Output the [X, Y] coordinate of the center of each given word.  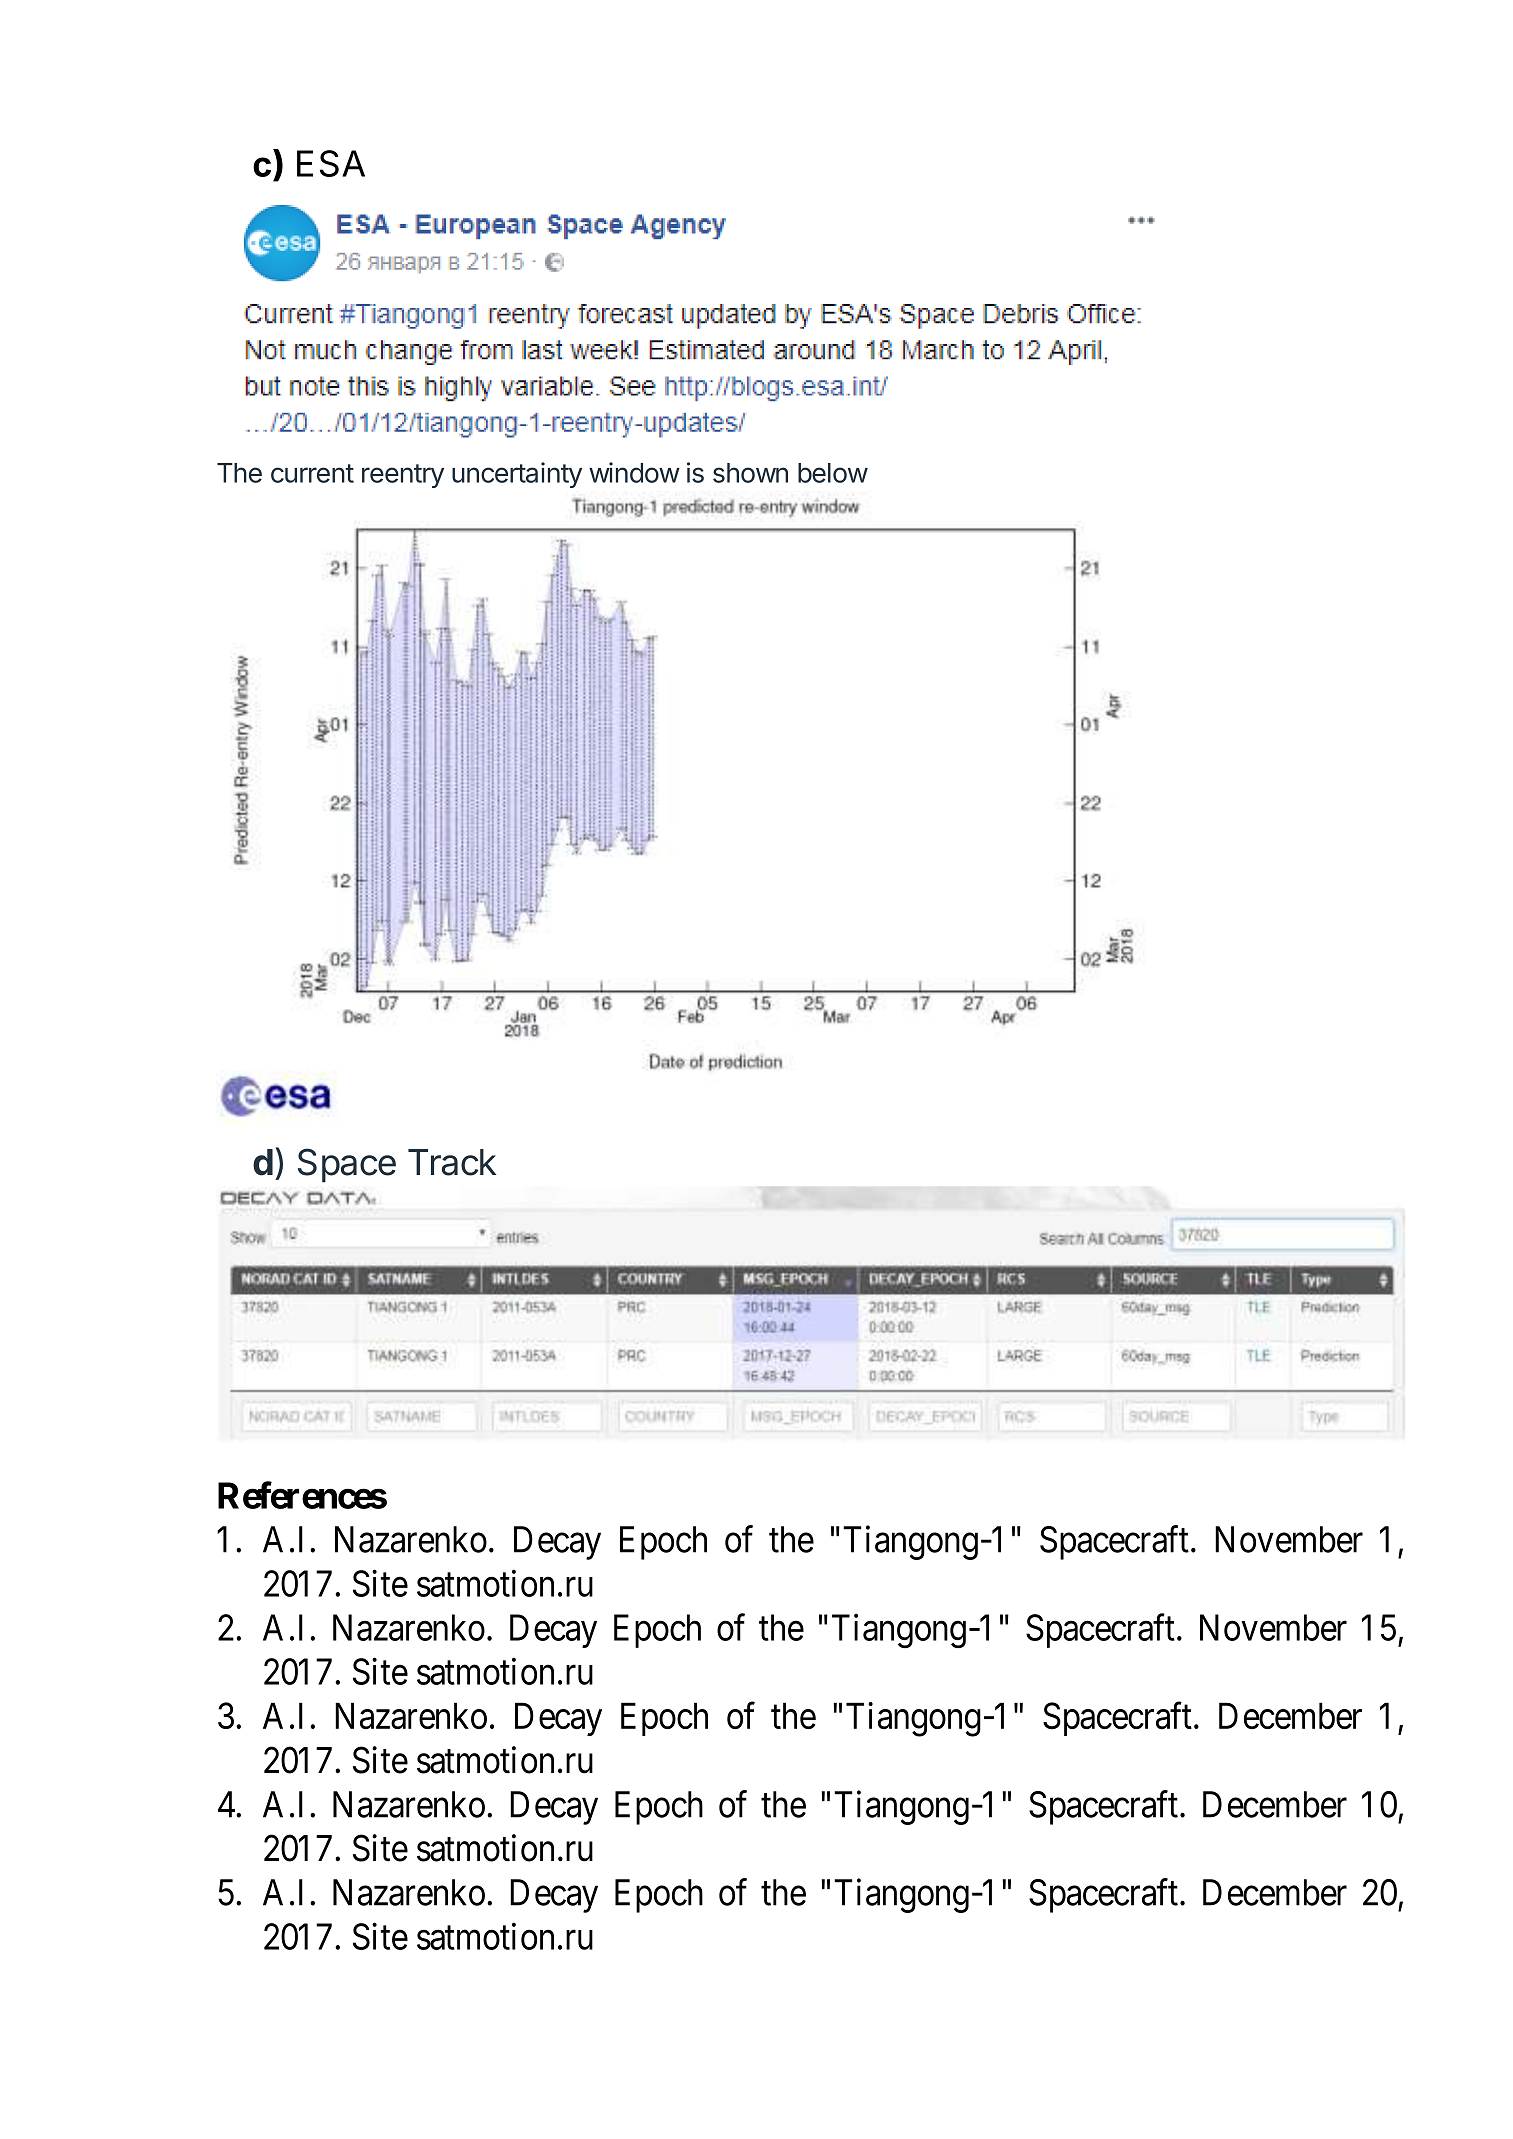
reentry [403, 476]
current [312, 473]
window [634, 472]
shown [750, 473]
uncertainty [517, 475]
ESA [331, 163]
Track [452, 1162]
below [833, 473]
